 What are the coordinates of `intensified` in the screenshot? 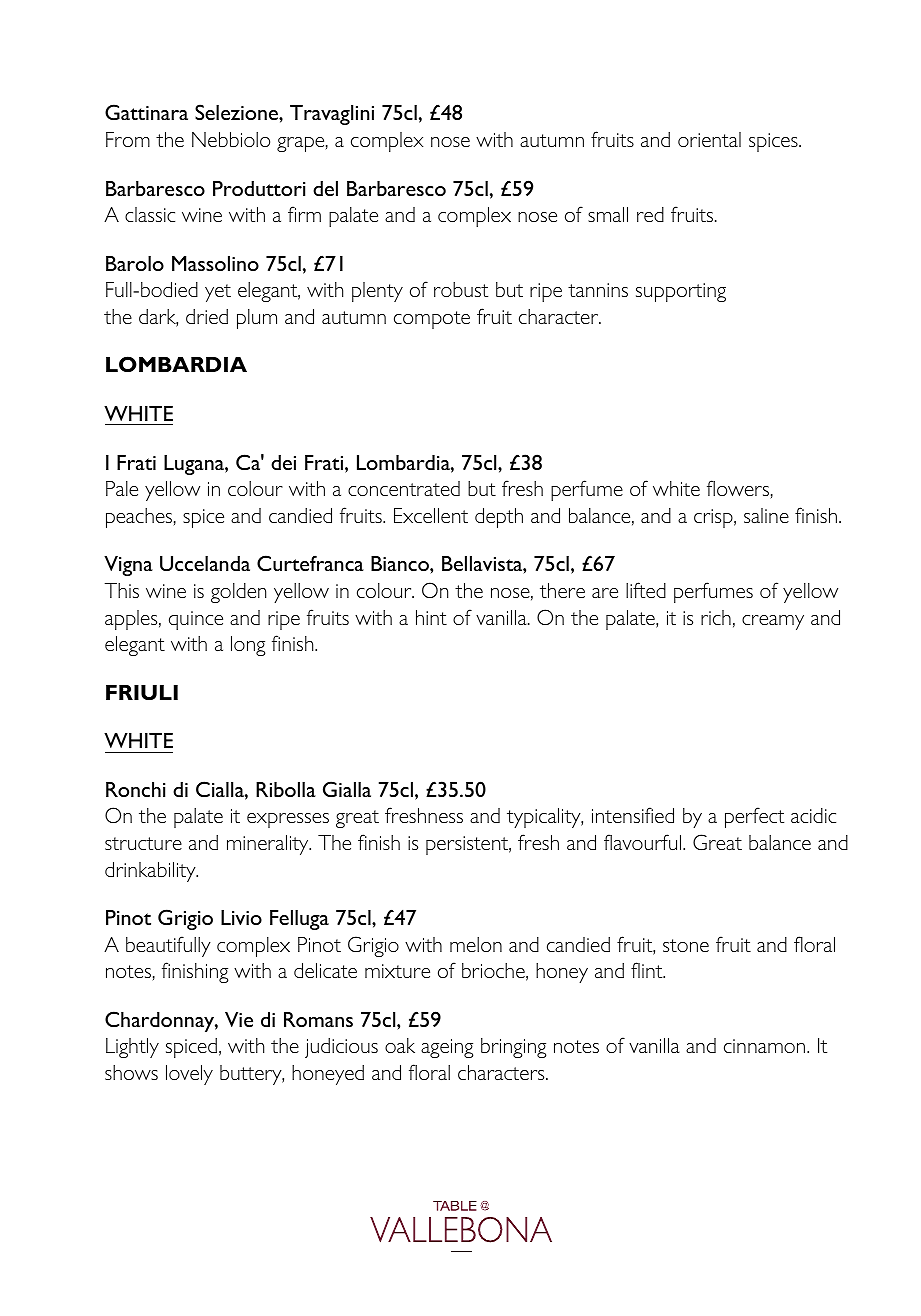 It's located at (633, 815).
